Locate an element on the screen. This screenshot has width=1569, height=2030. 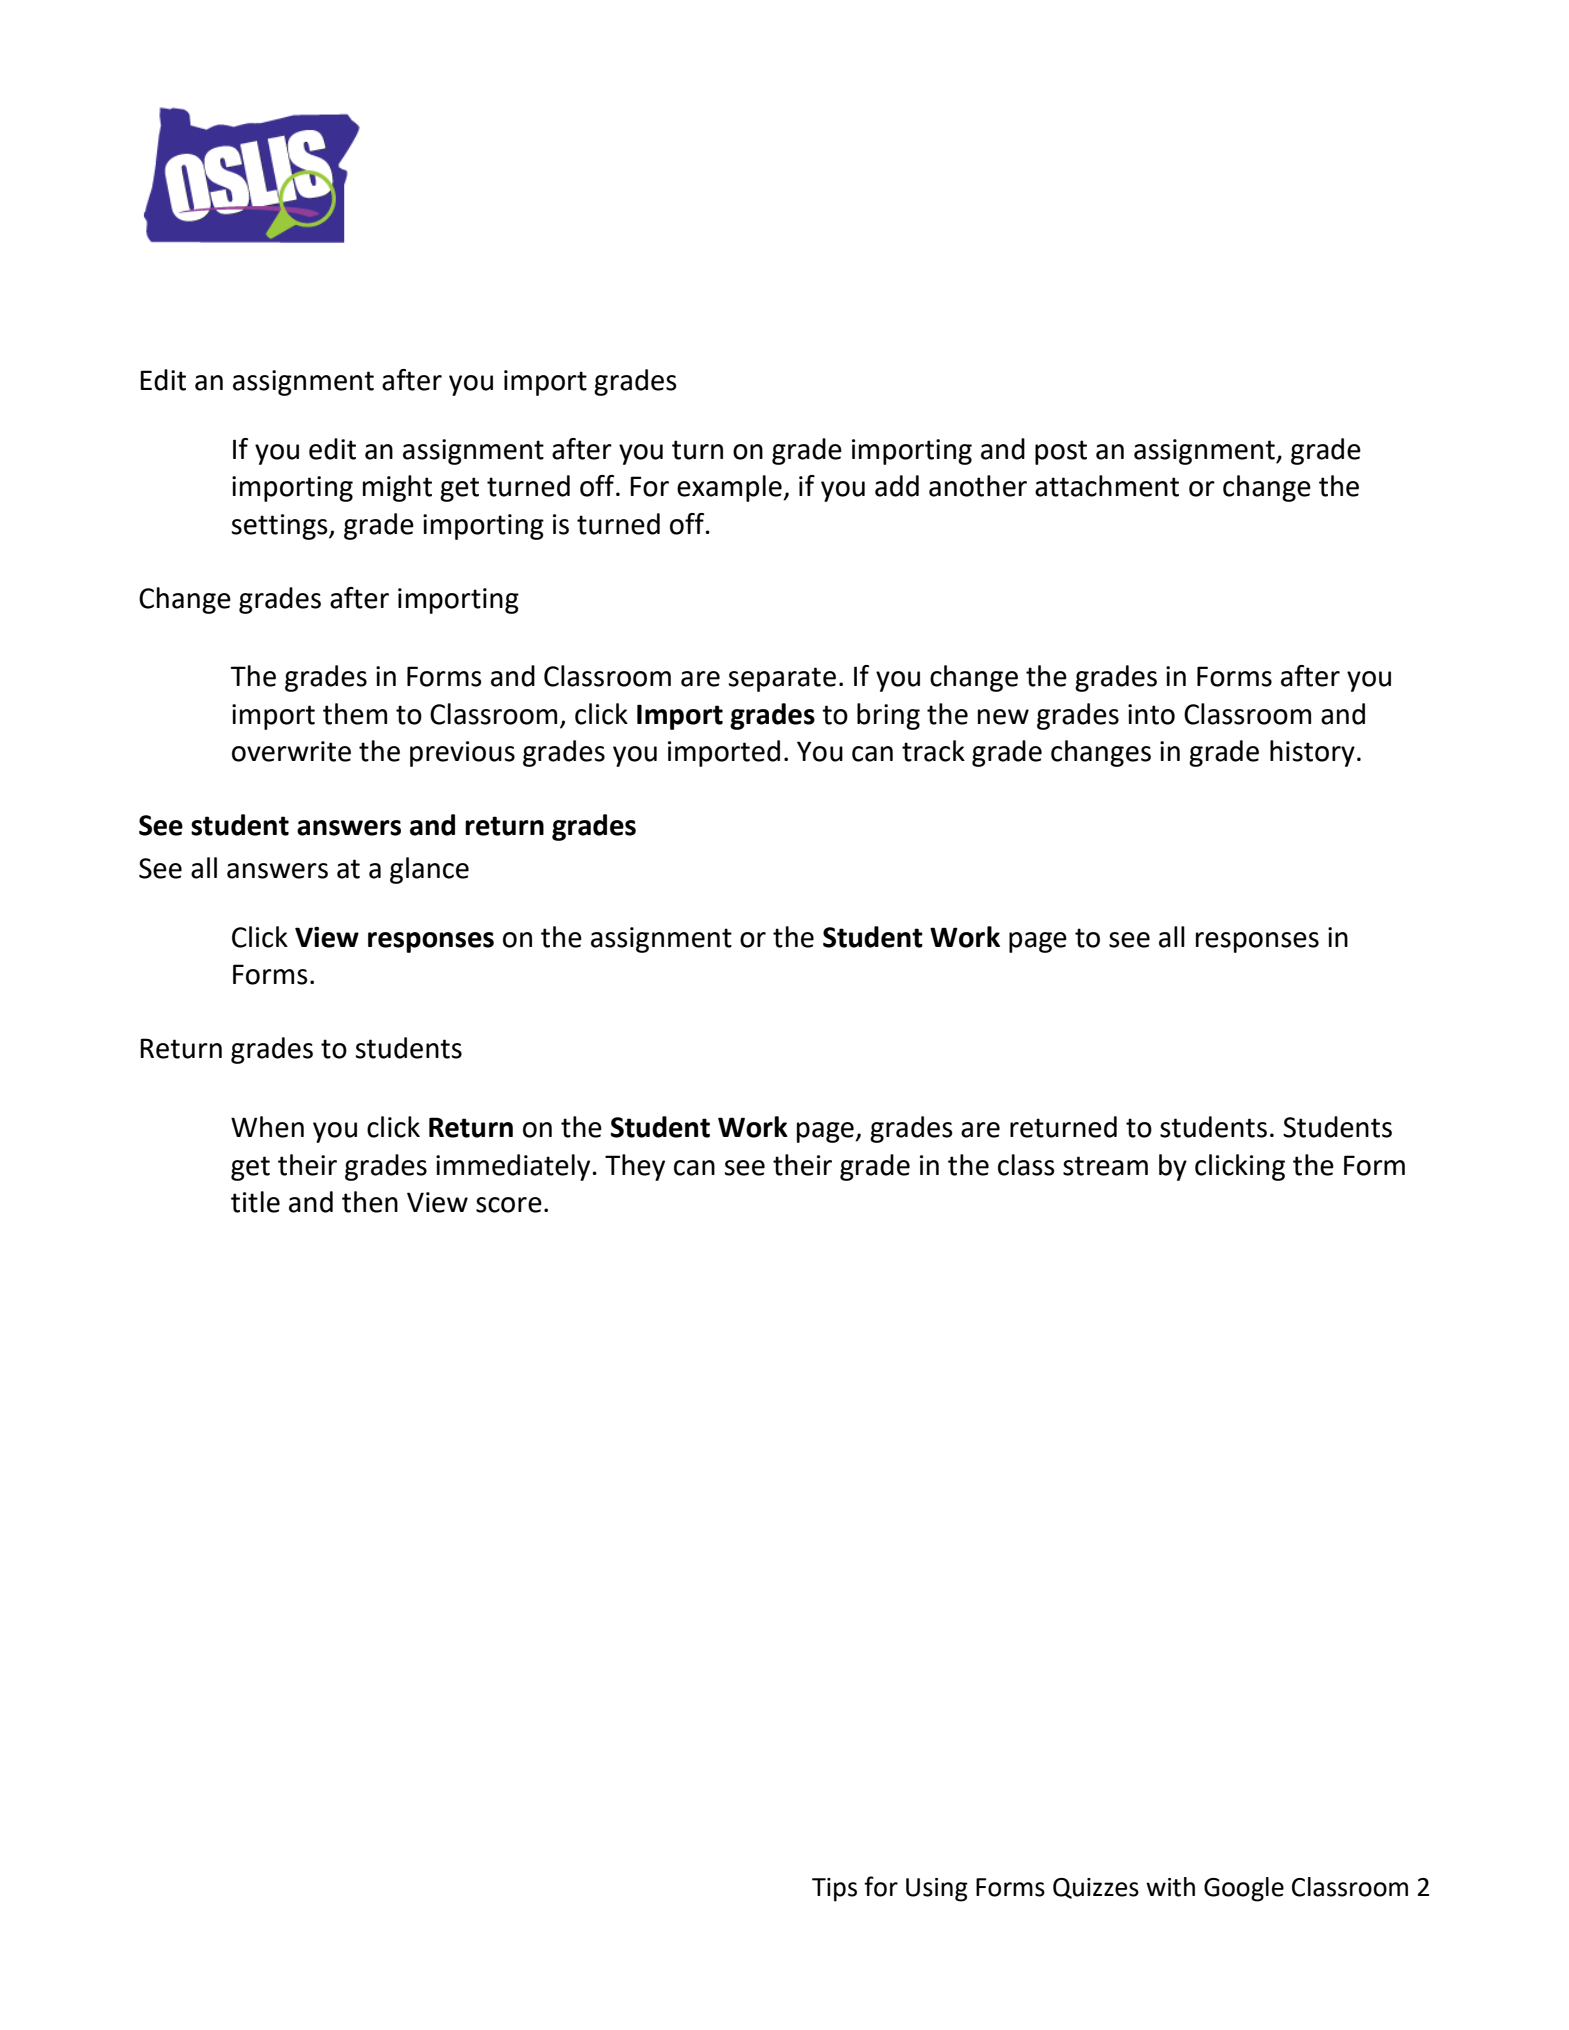
They is located at coordinates (635, 1167).
